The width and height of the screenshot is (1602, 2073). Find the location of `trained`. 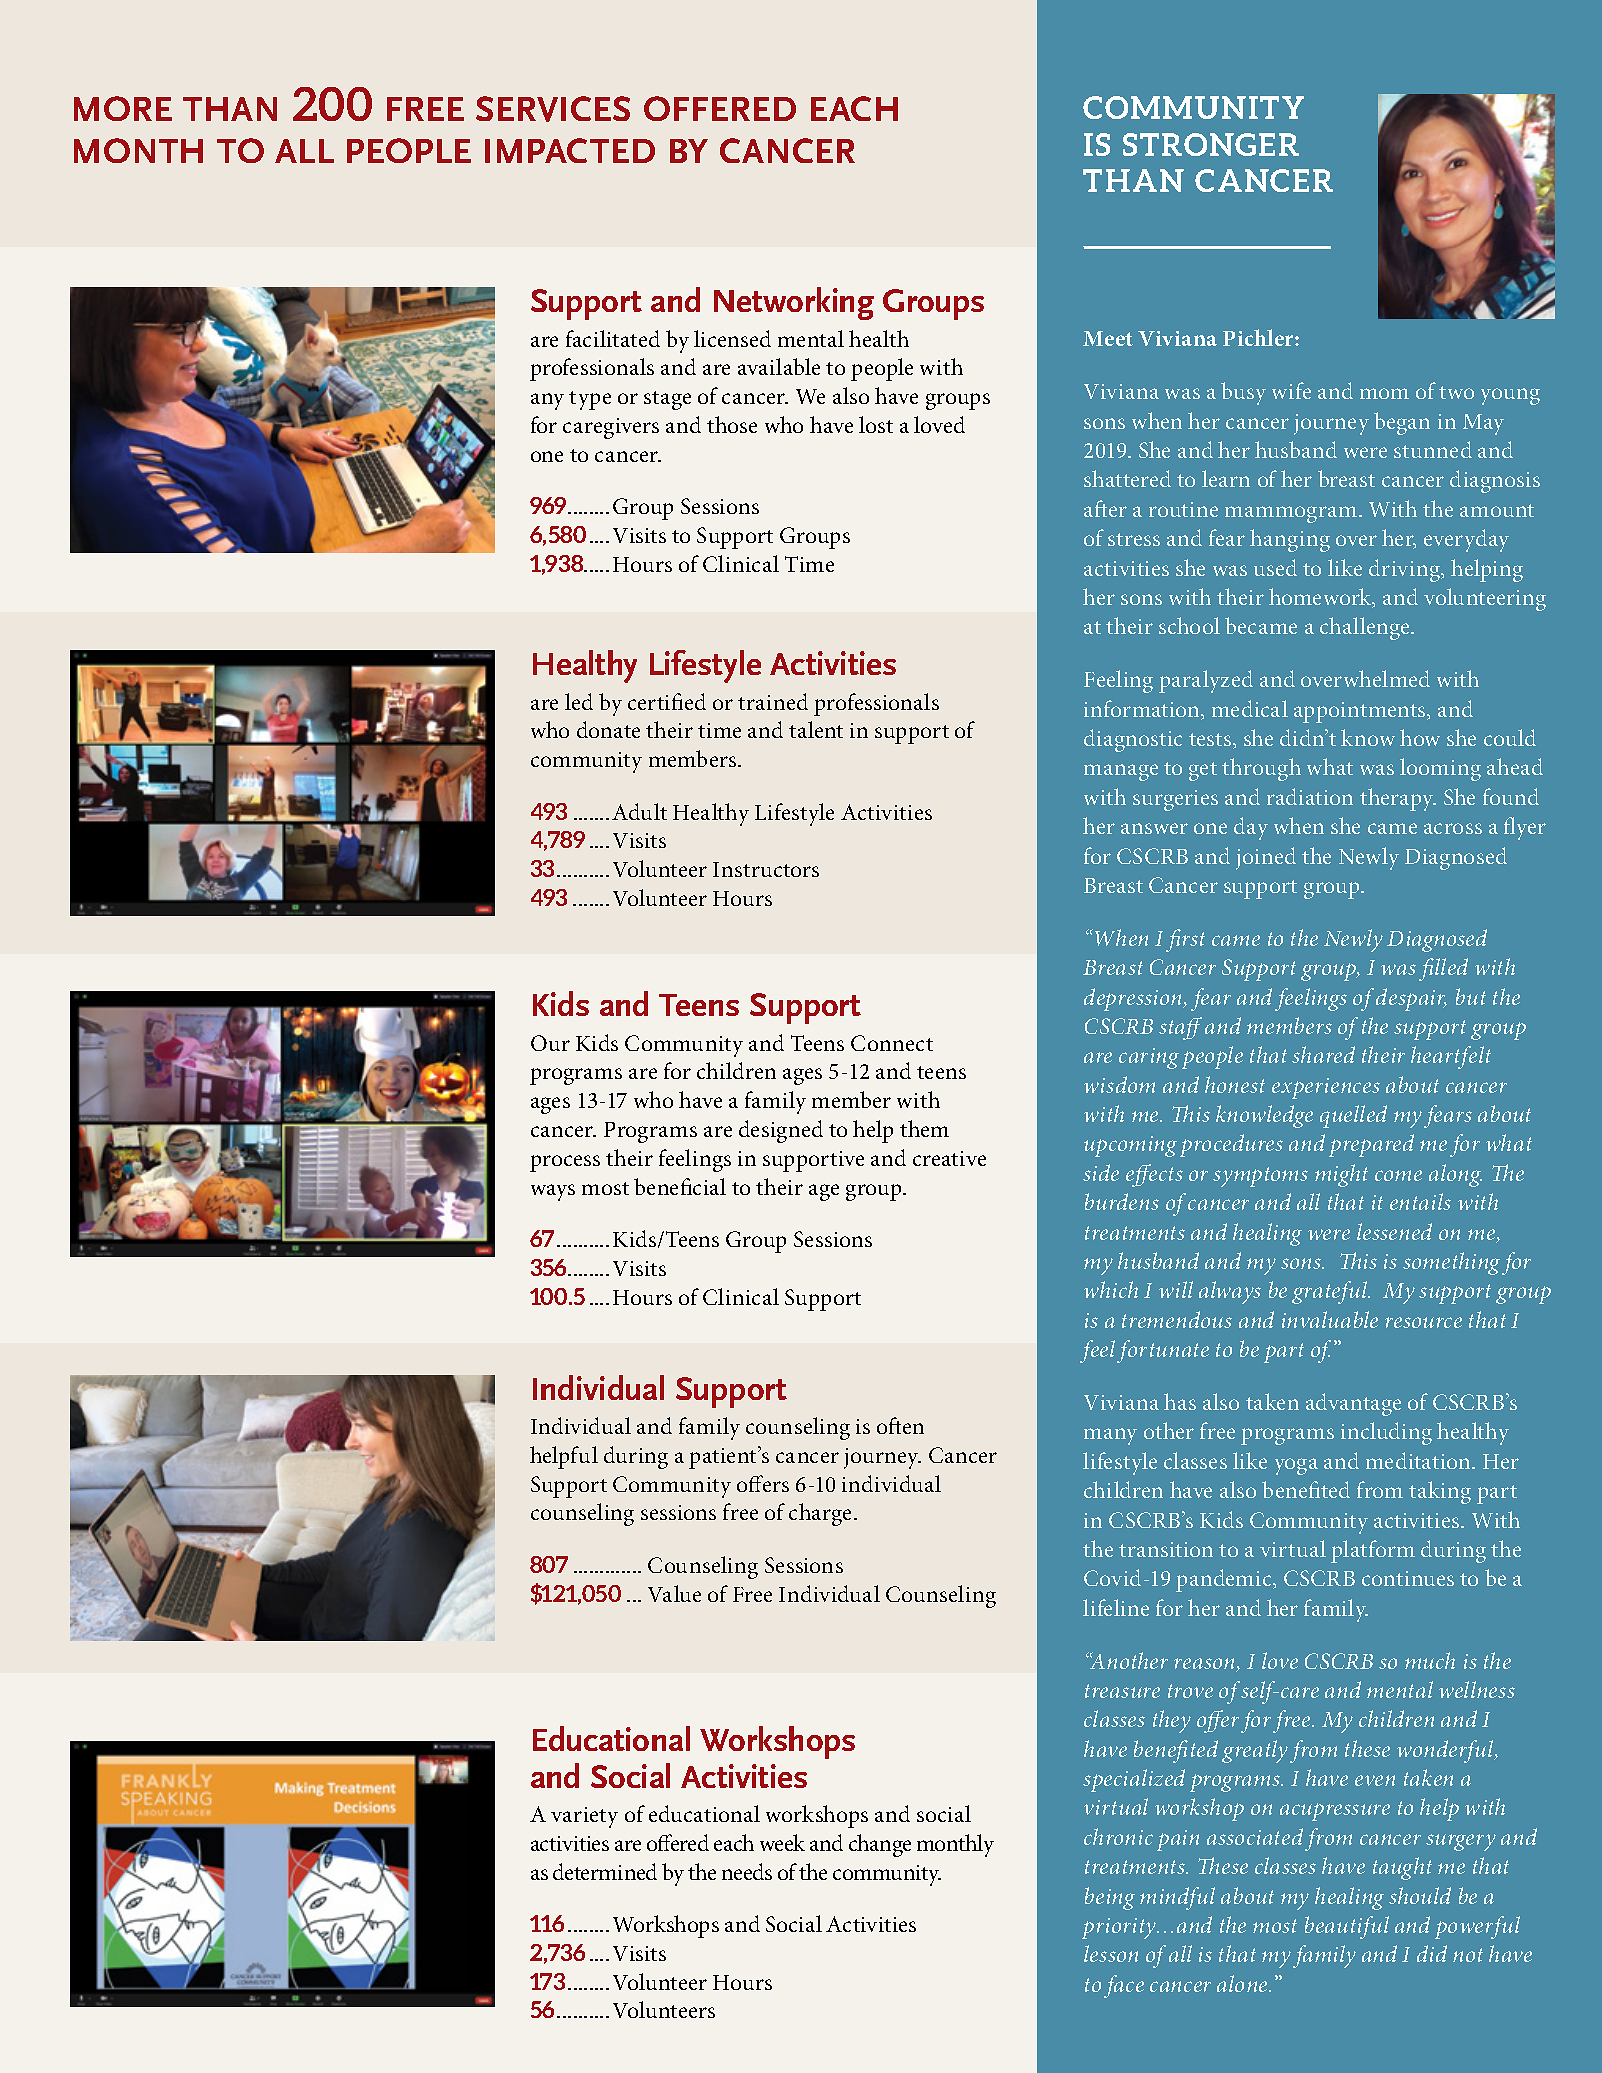

trained is located at coordinates (773, 701).
